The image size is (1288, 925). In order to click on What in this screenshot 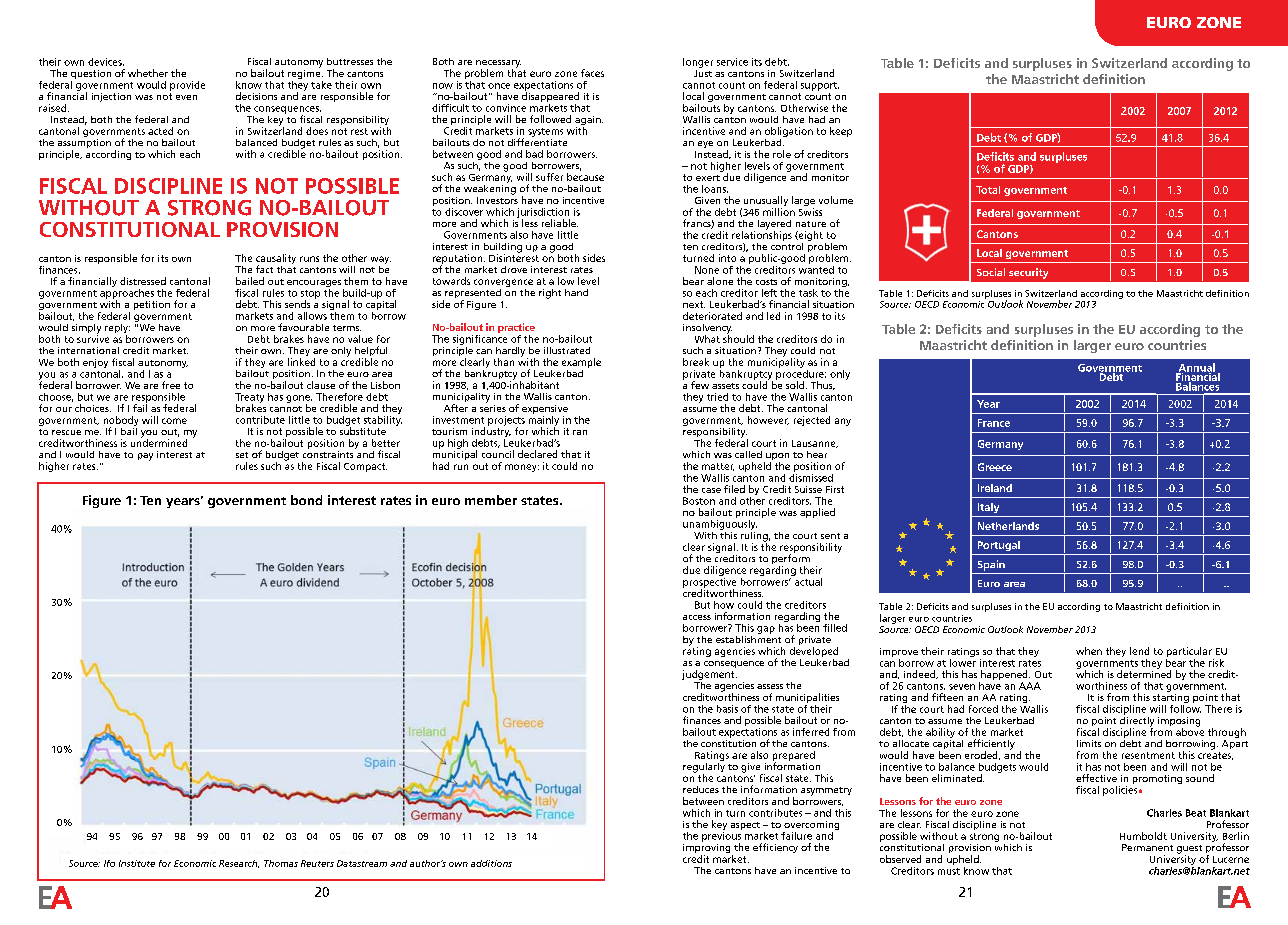, I will do `click(707, 339)`.
